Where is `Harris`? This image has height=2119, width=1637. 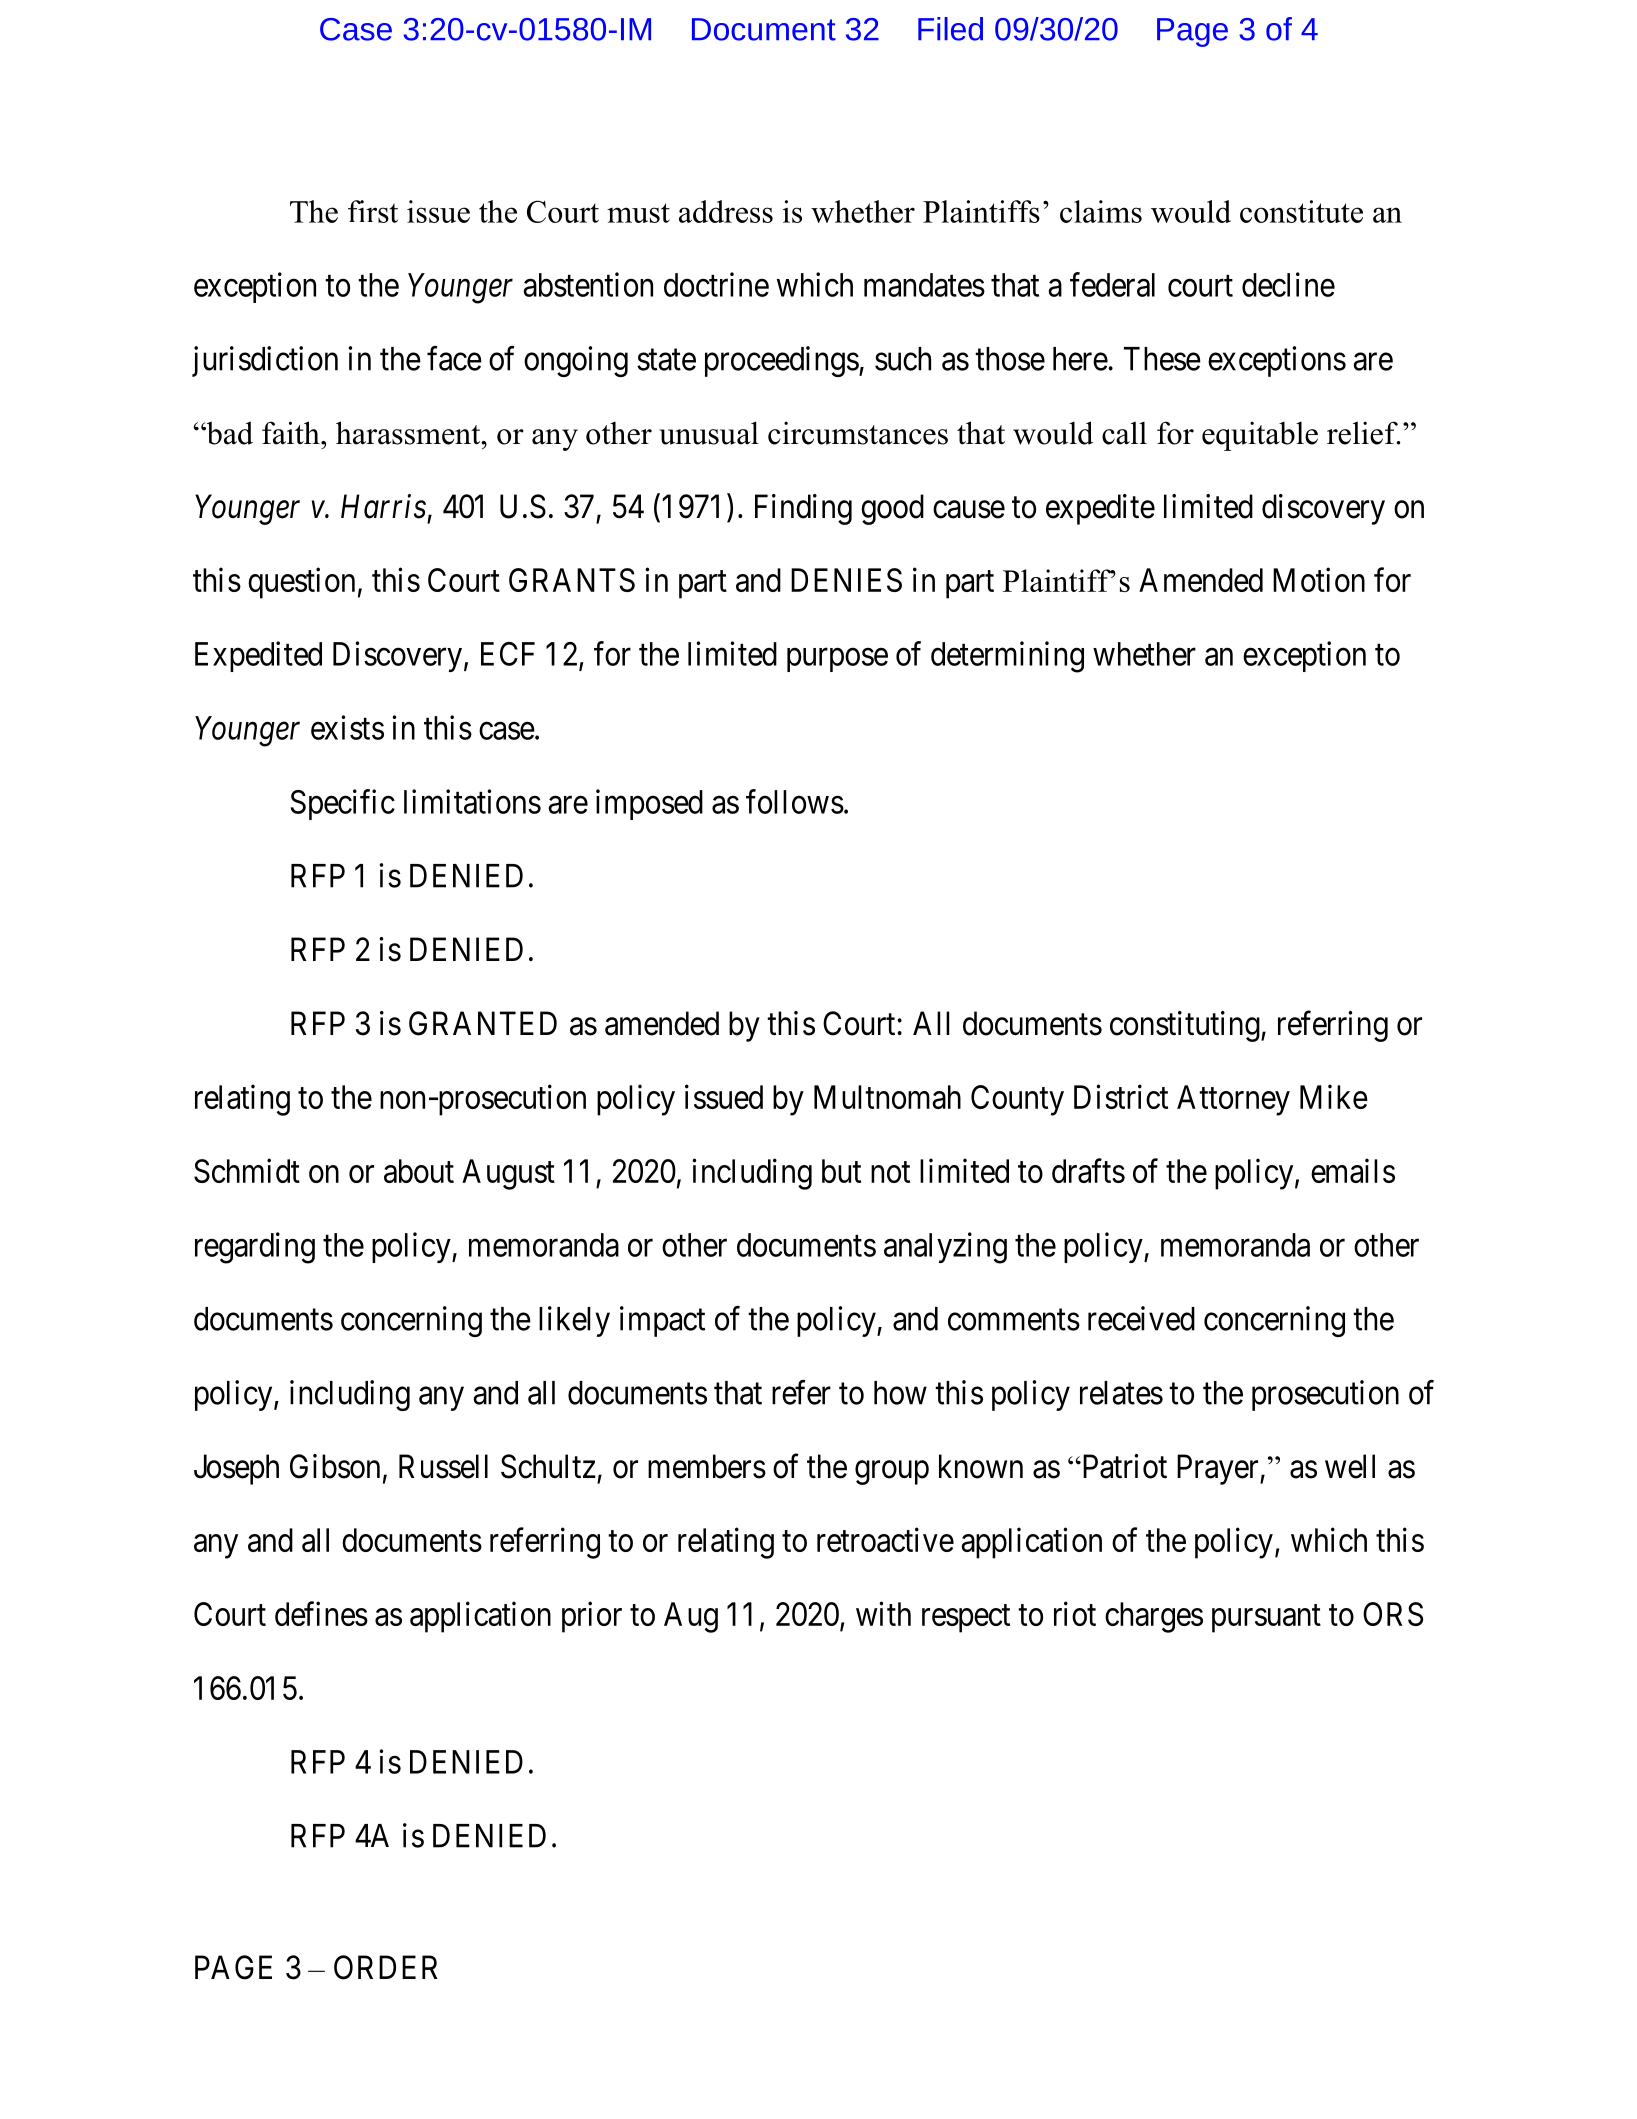 Harris is located at coordinates (383, 506).
